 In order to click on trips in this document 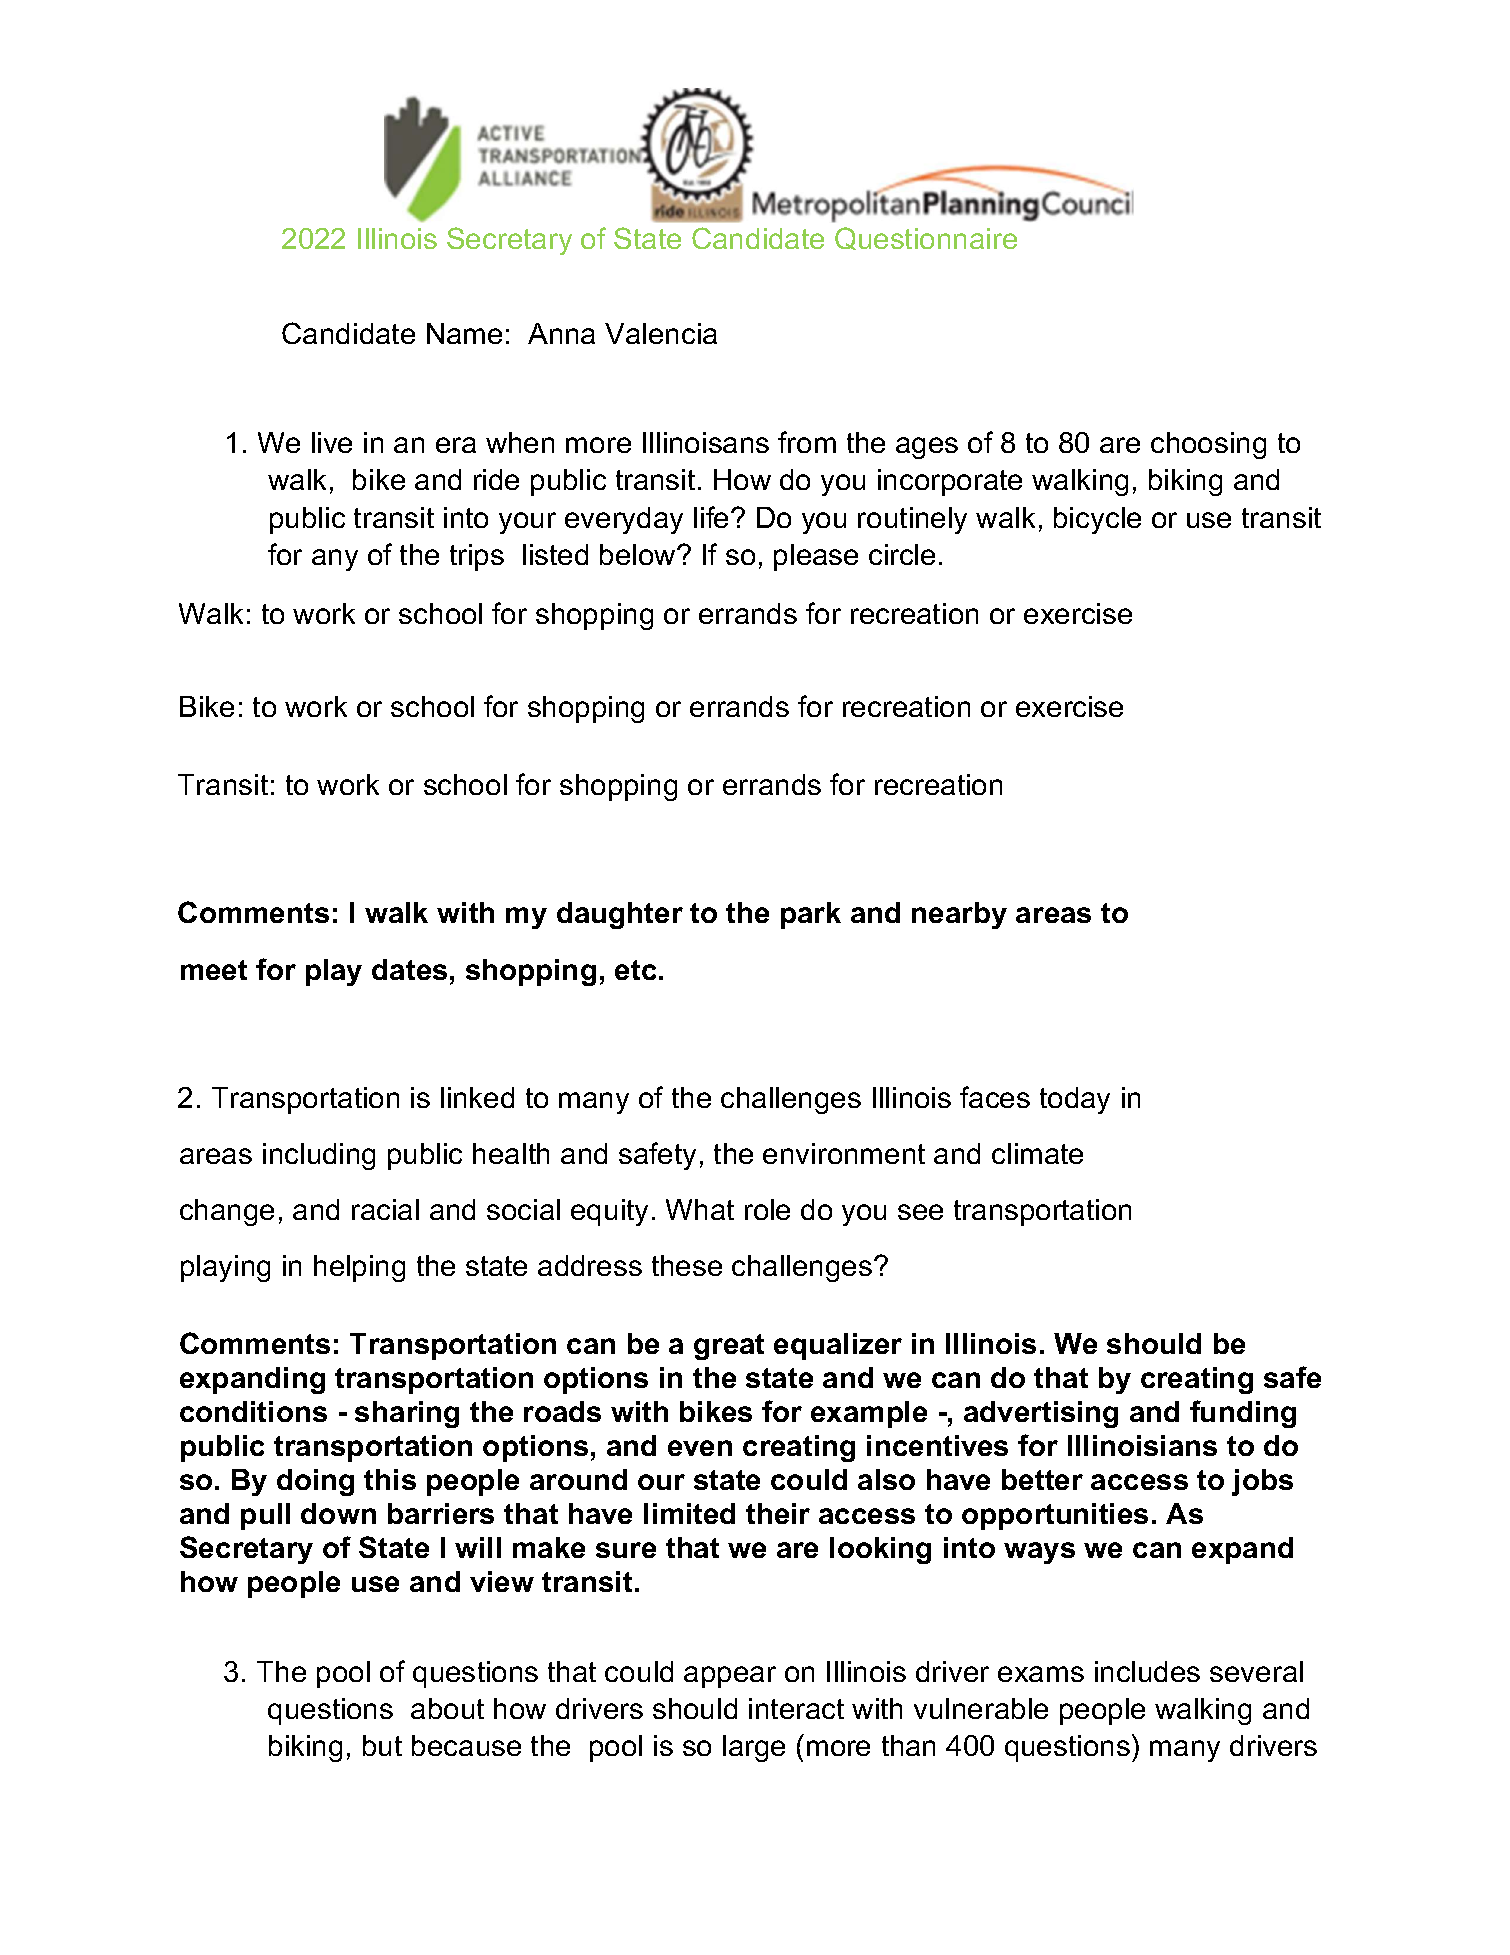, I will do `click(477, 557)`.
